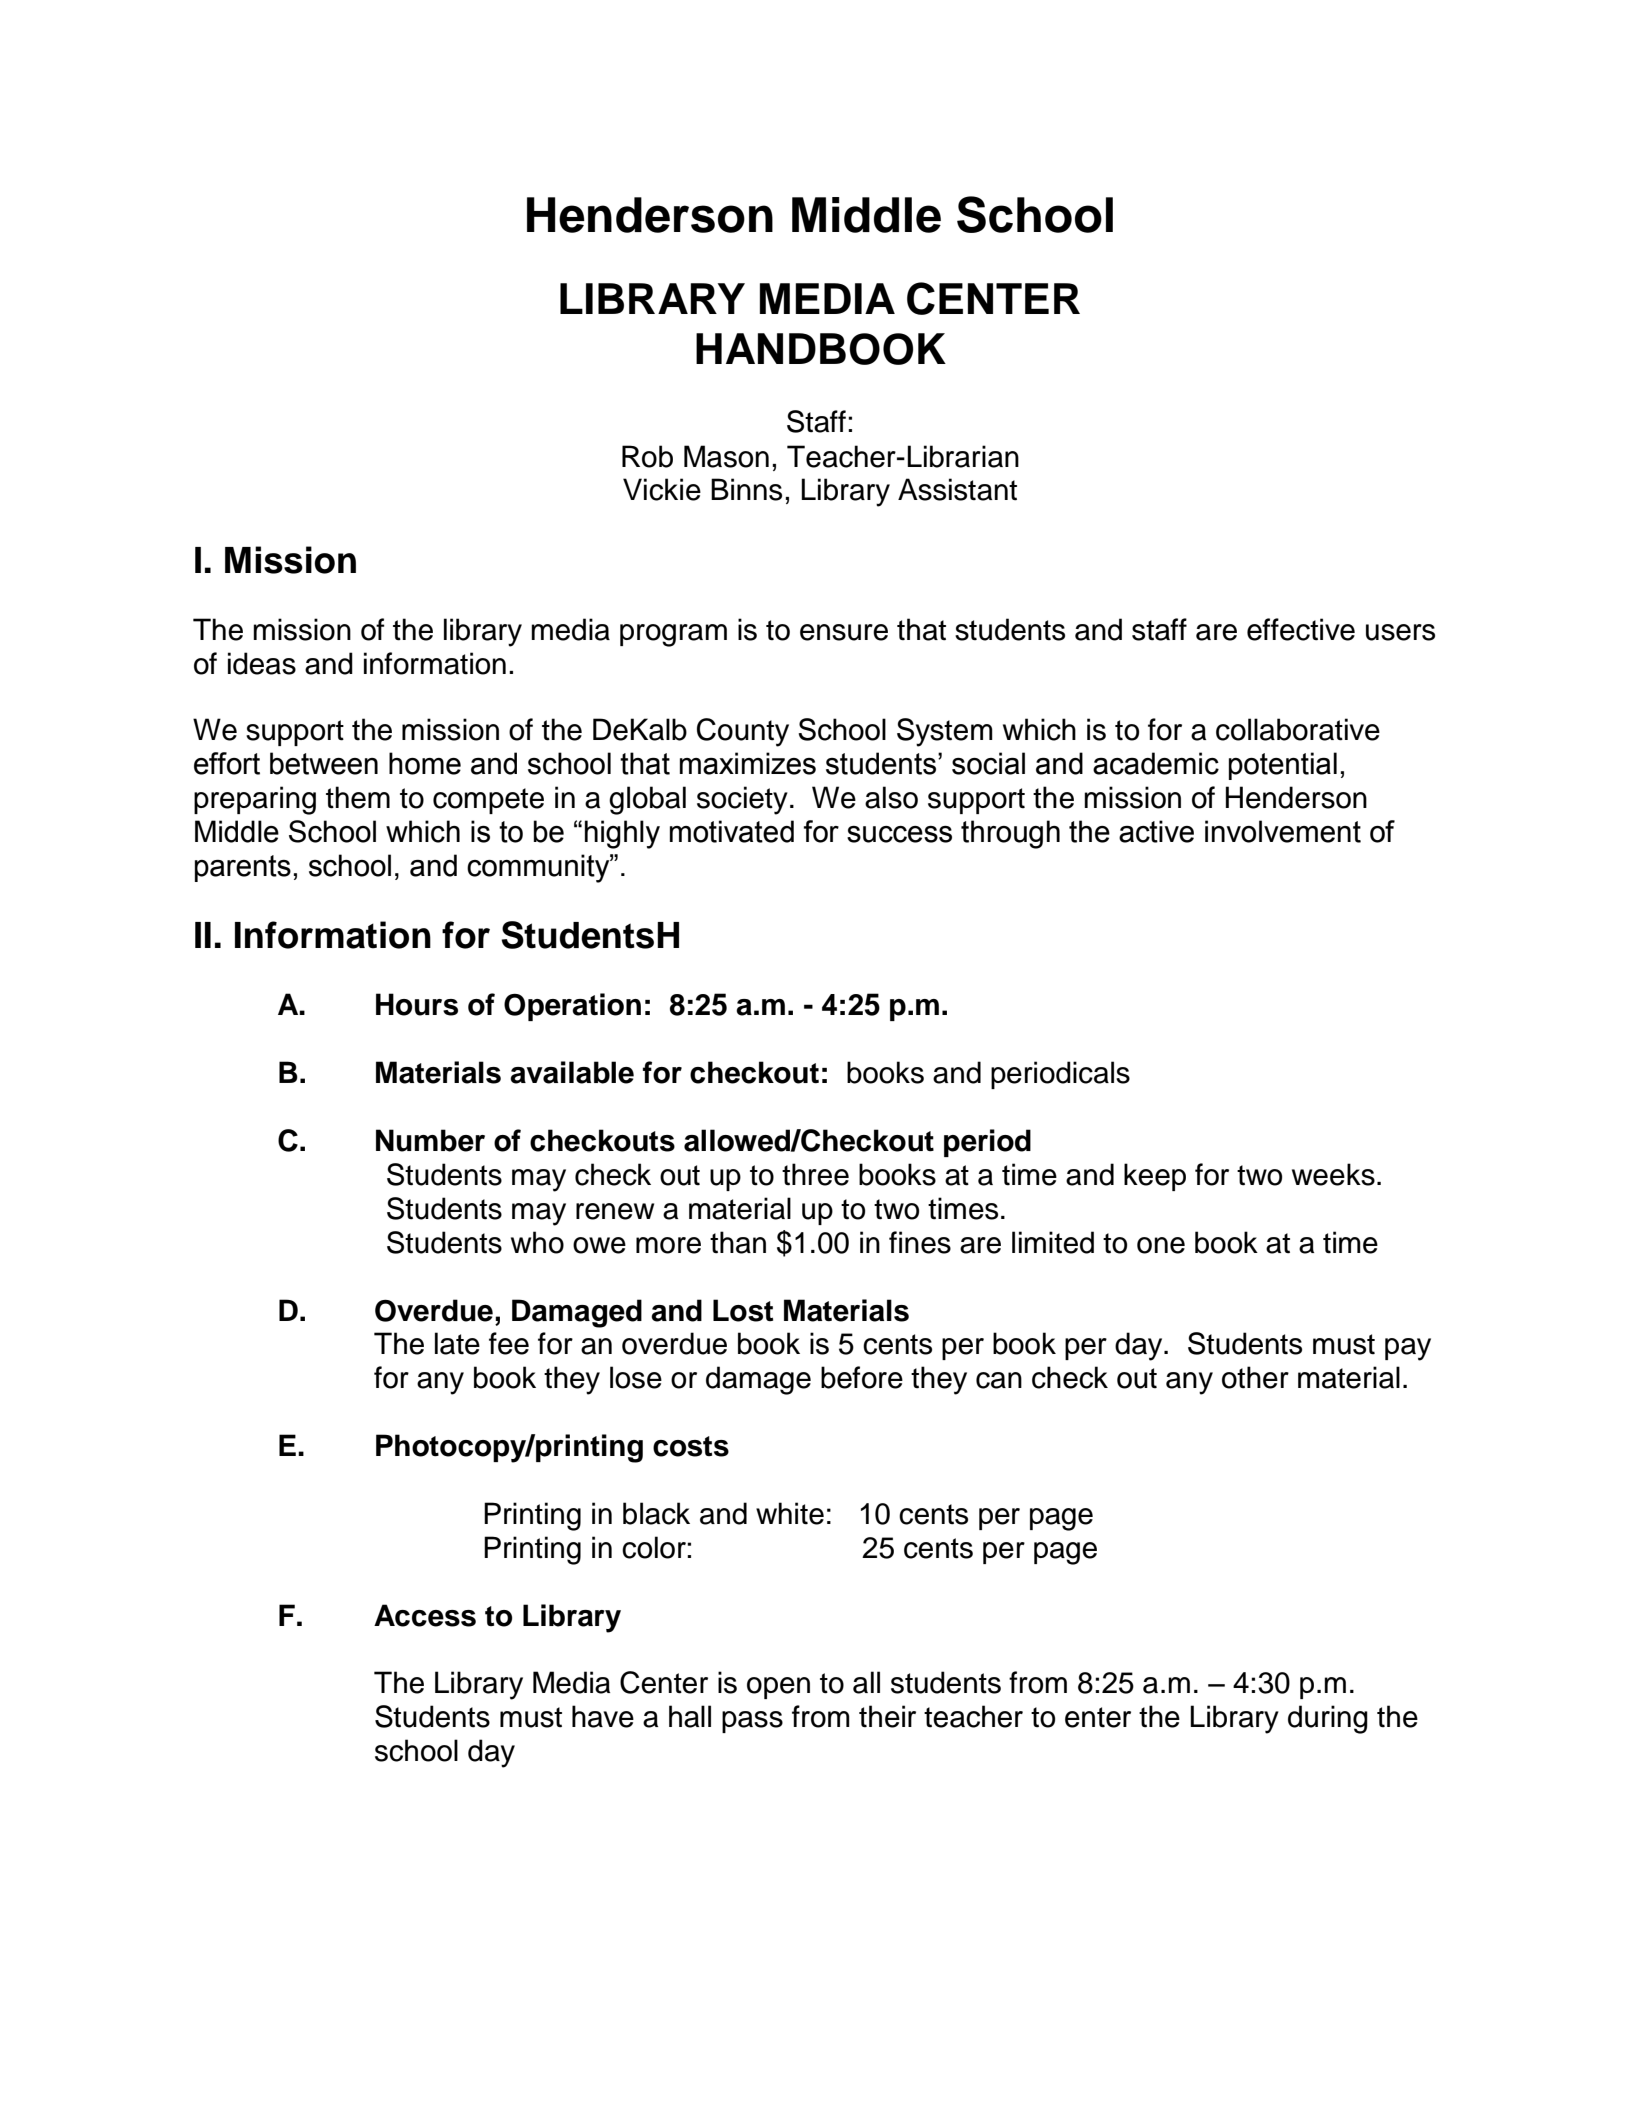 Image resolution: width=1640 pixels, height=2122 pixels. What do you see at coordinates (778, 1688) in the screenshot?
I see `open` at bounding box center [778, 1688].
